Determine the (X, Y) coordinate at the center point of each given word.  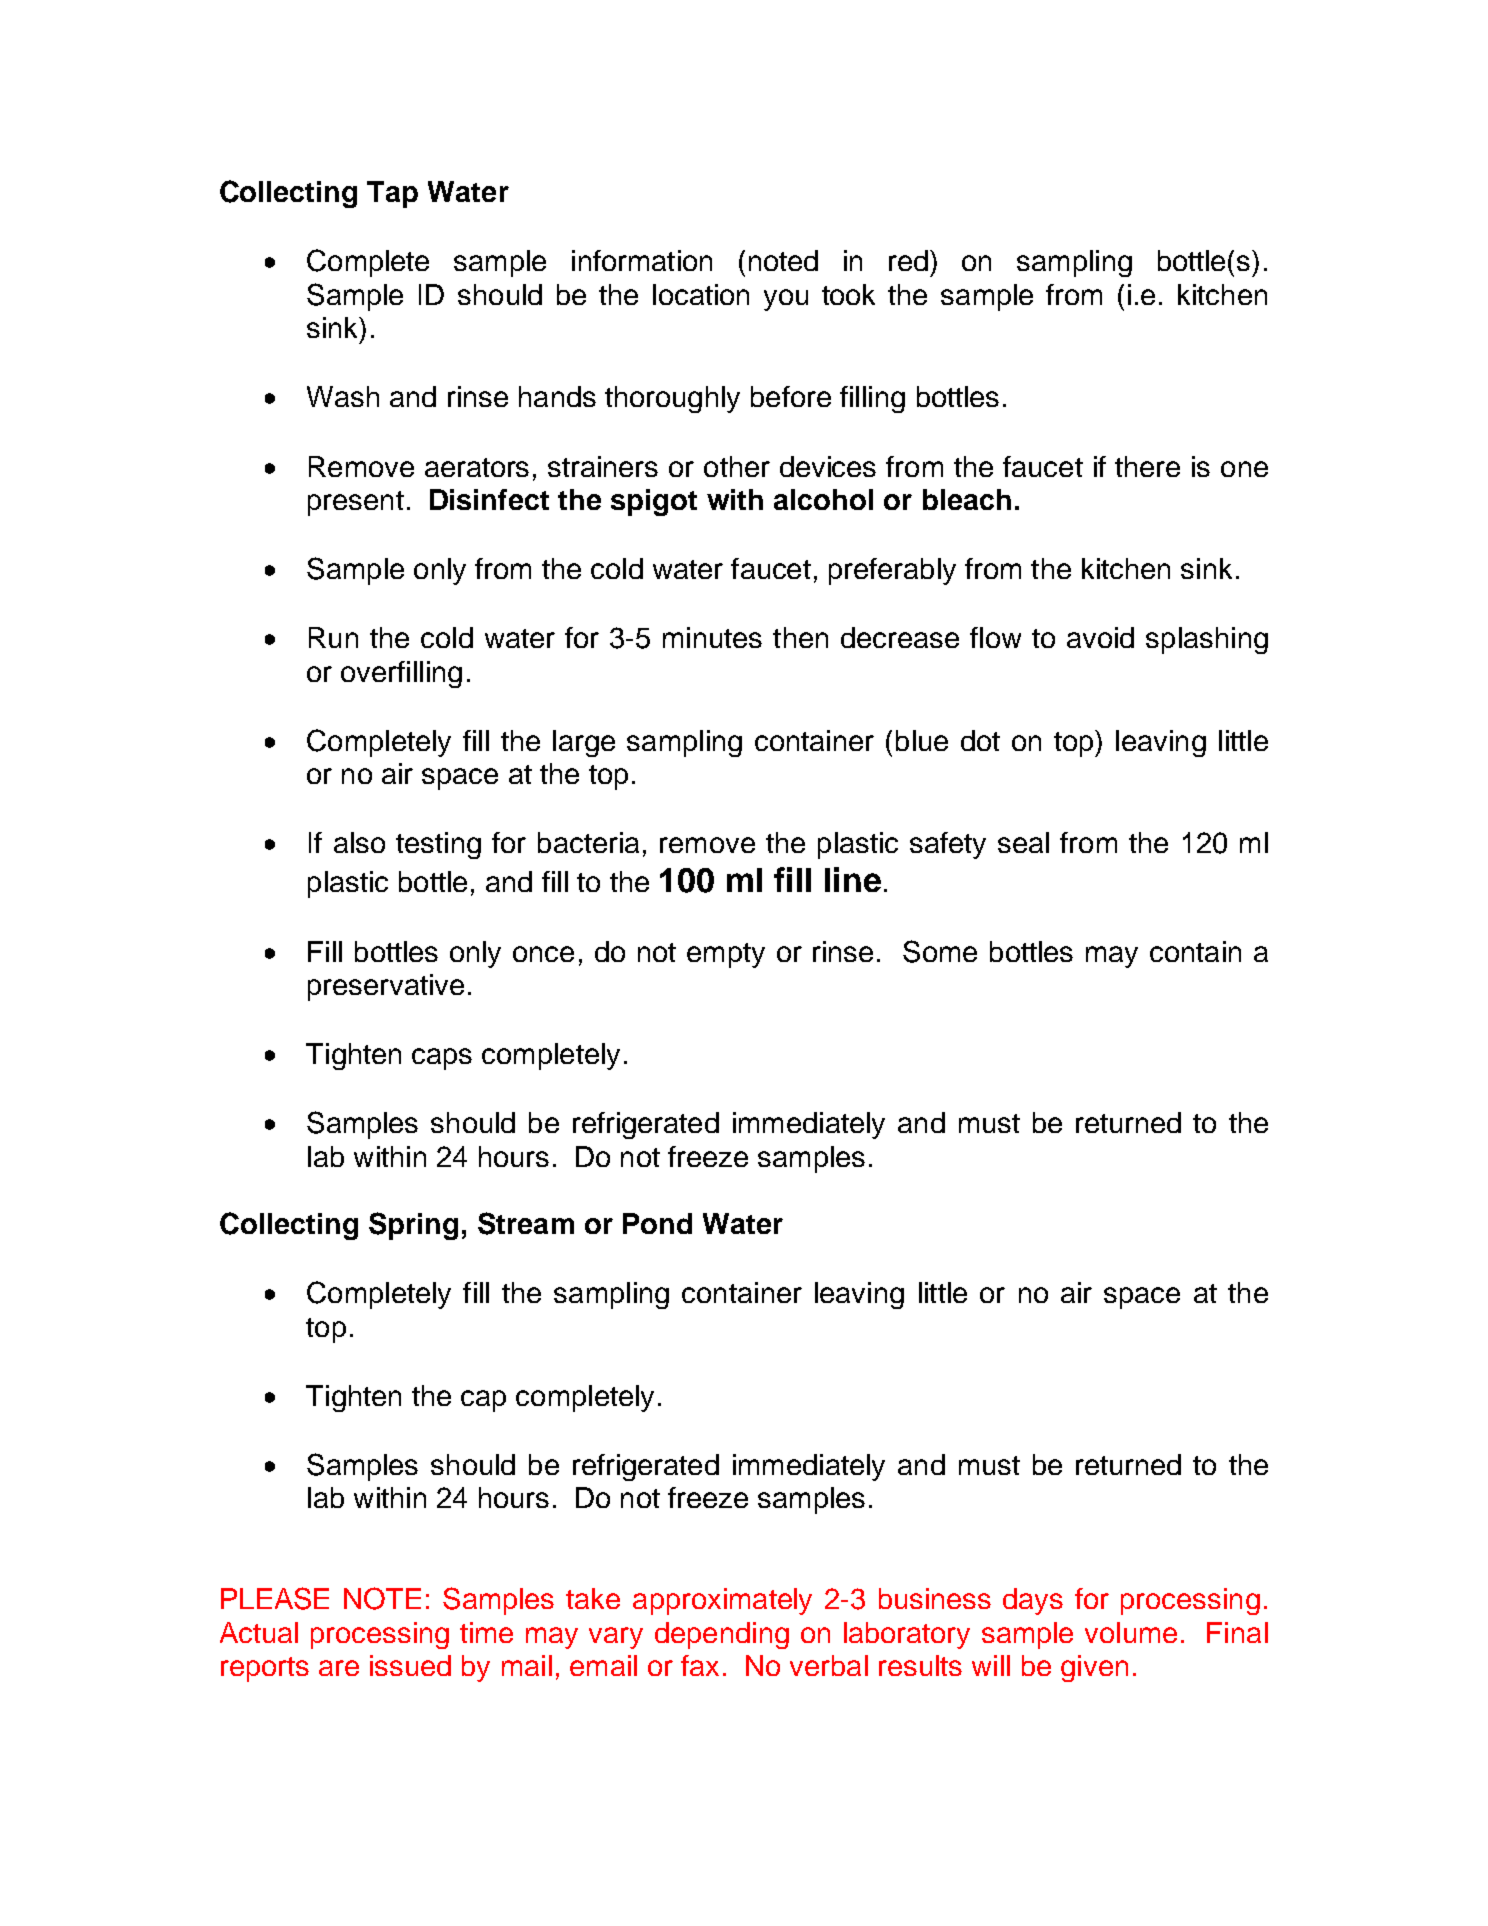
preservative (386, 987)
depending (722, 1635)
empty (726, 955)
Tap (392, 194)
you (786, 300)
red (908, 260)
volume (1131, 1632)
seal (1023, 842)
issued (410, 1665)
